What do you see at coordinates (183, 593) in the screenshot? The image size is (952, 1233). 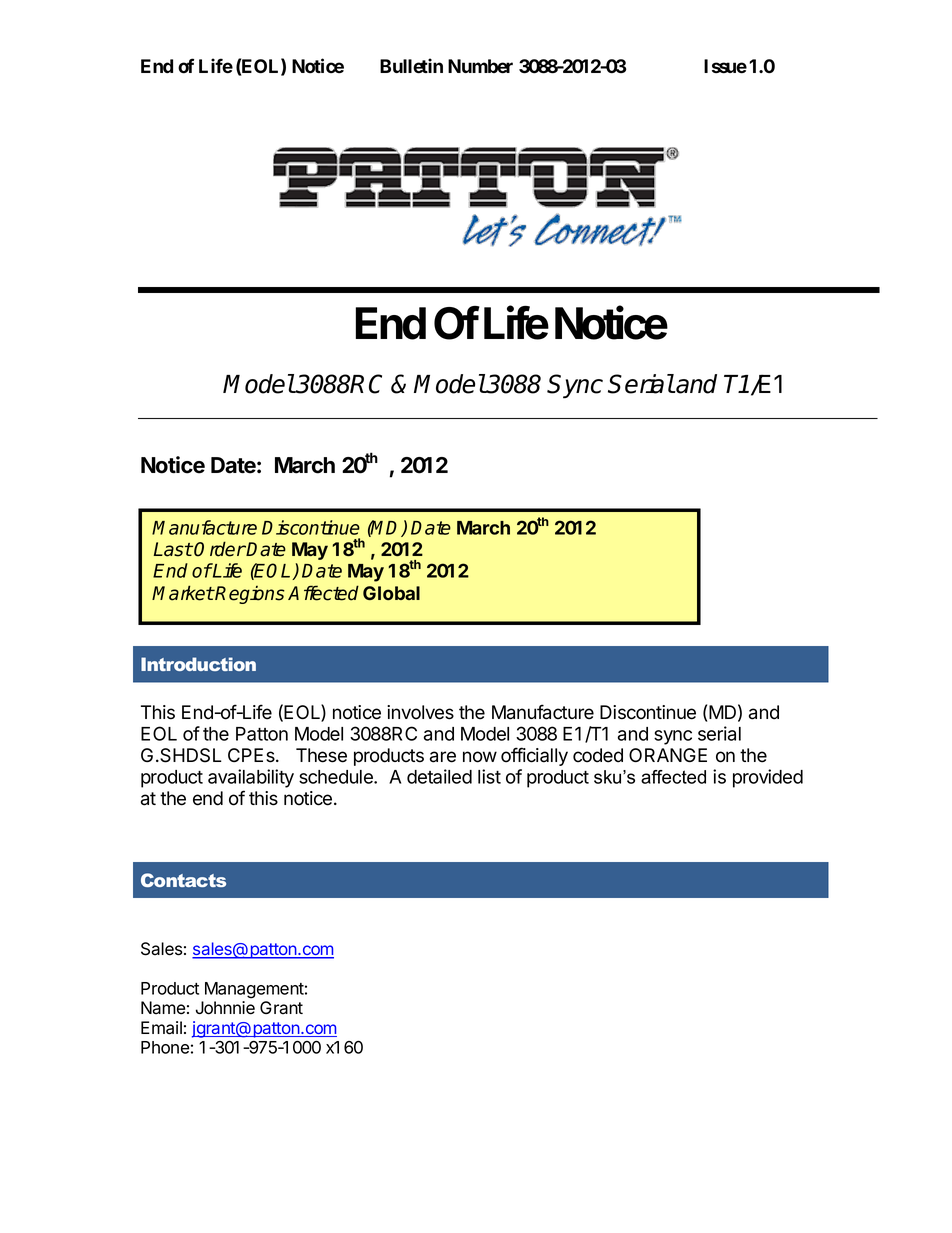 I see `Market` at bounding box center [183, 593].
